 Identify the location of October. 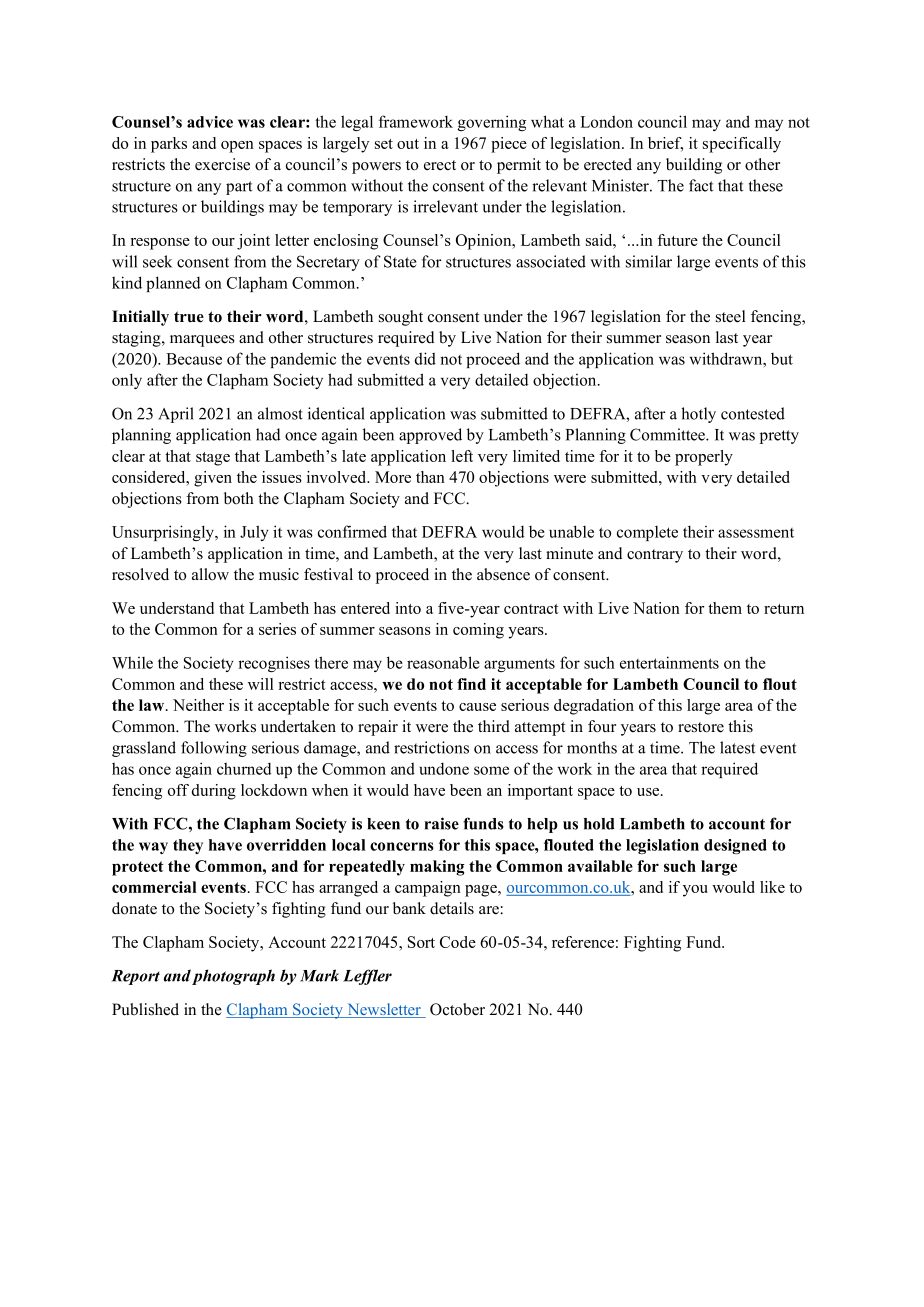
(457, 1009).
